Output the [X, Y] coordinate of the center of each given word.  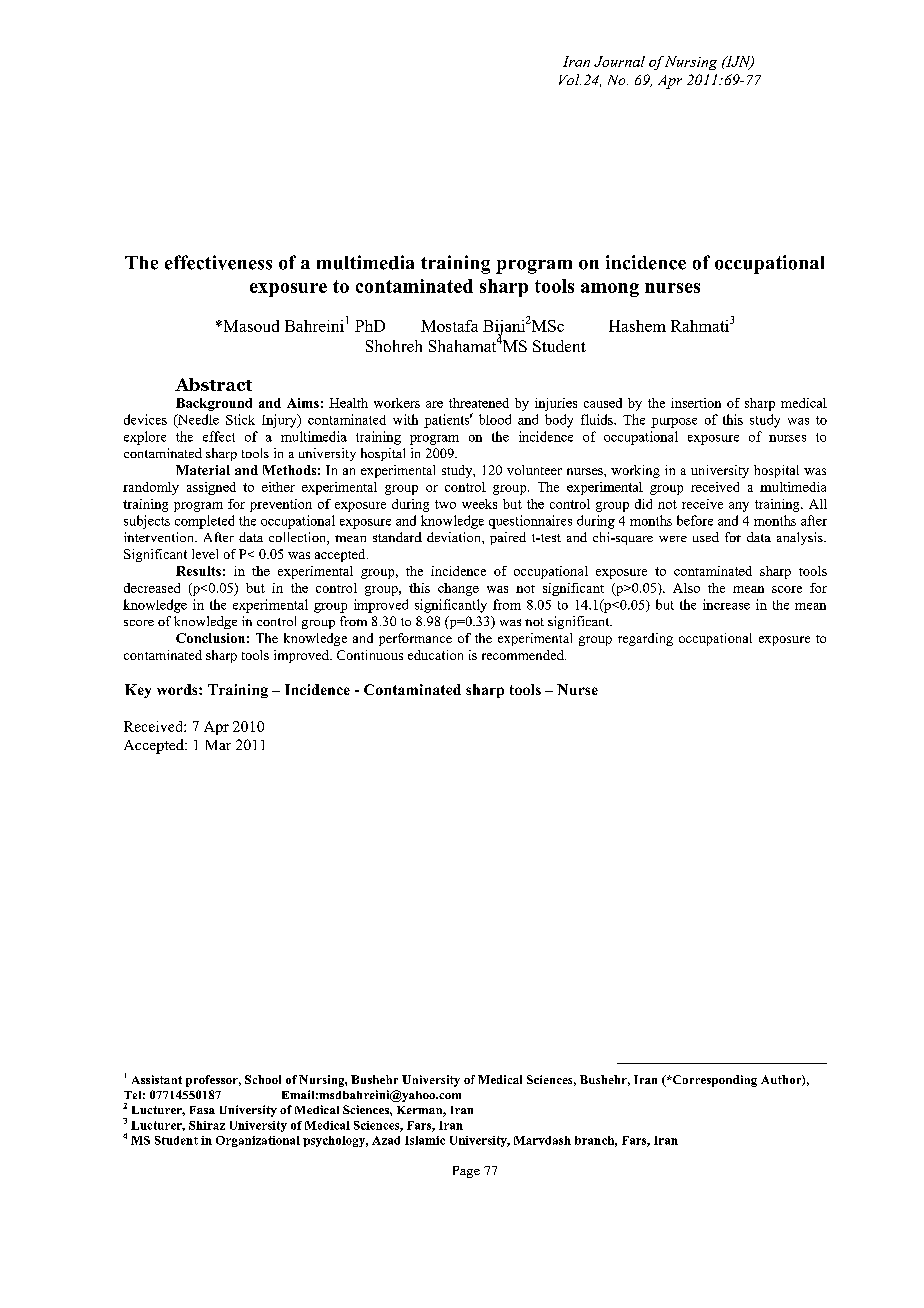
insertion [696, 403]
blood [495, 419]
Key [138, 691]
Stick [240, 419]
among [610, 290]
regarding [645, 639]
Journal [619, 61]
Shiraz [207, 1125]
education [435, 655]
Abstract [213, 384]
